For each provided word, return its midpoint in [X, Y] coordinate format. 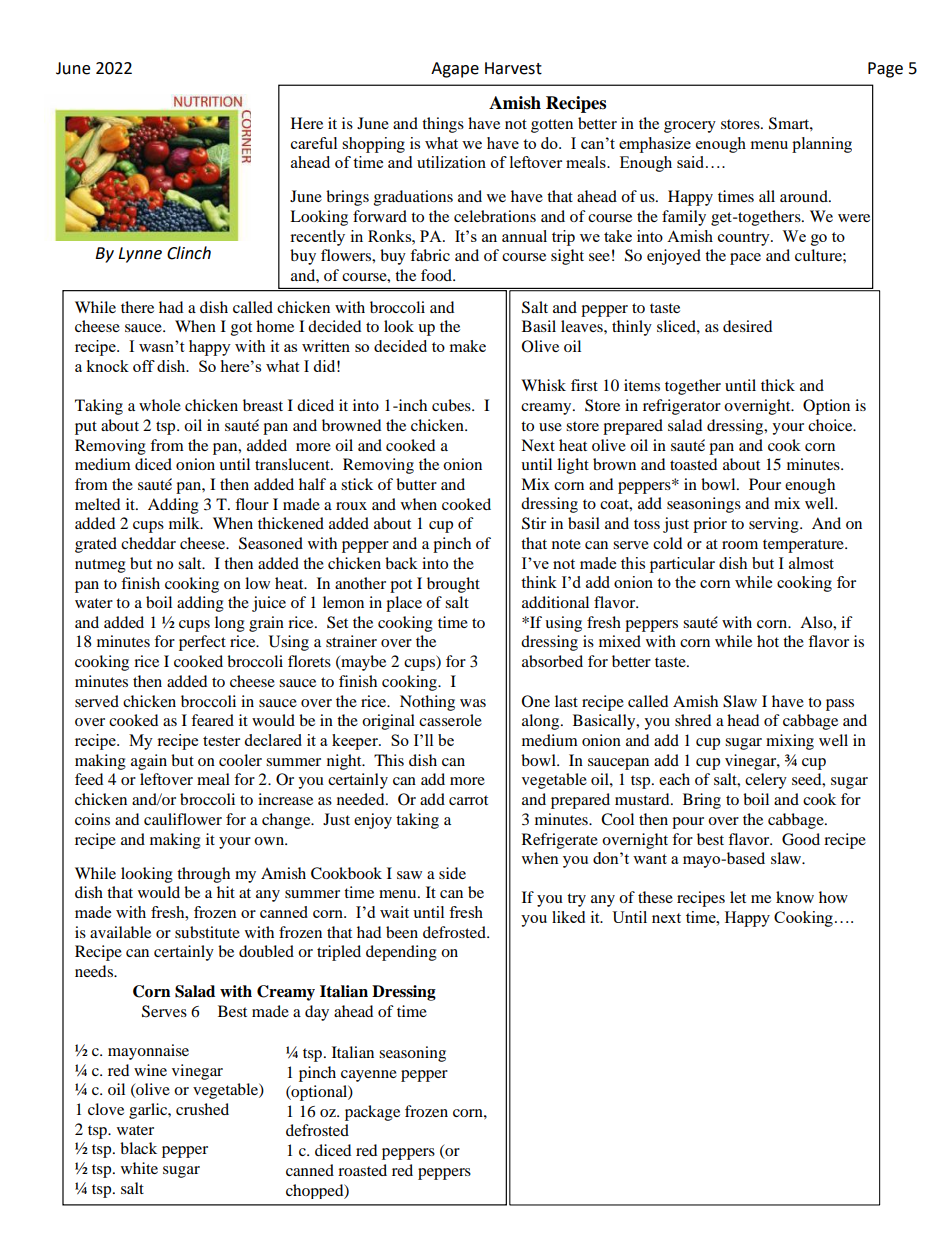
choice [831, 425]
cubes [452, 405]
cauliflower [183, 819]
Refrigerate [560, 841]
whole [160, 405]
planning [822, 145]
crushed [202, 1109]
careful [314, 143]
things [443, 125]
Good [801, 839]
